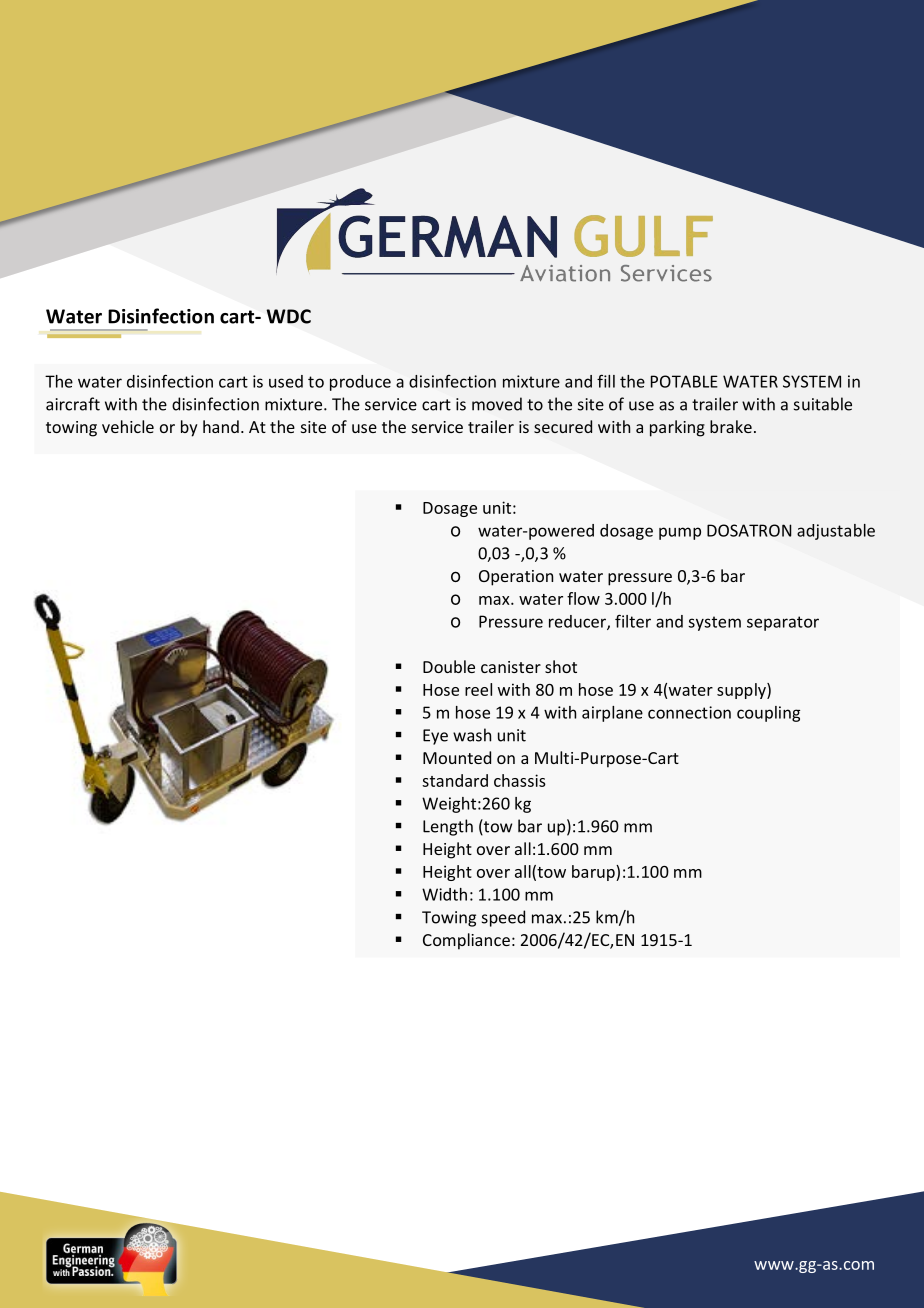  What do you see at coordinates (497, 404) in the document?
I see `moved` at bounding box center [497, 404].
